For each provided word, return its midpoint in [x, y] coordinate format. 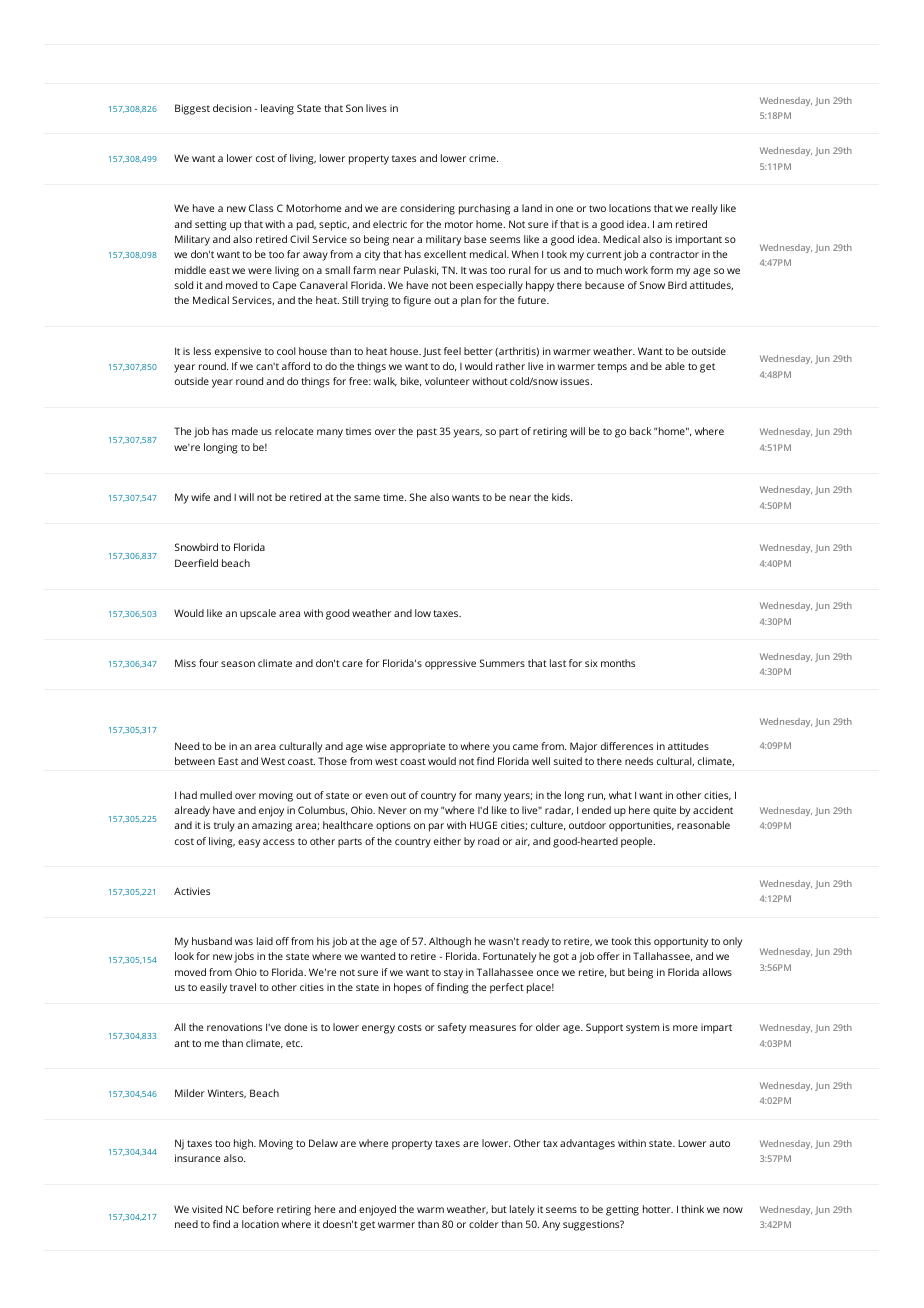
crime [483, 158]
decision [232, 108]
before [258, 1209]
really [705, 209]
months [618, 663]
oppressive [450, 664]
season [238, 664]
